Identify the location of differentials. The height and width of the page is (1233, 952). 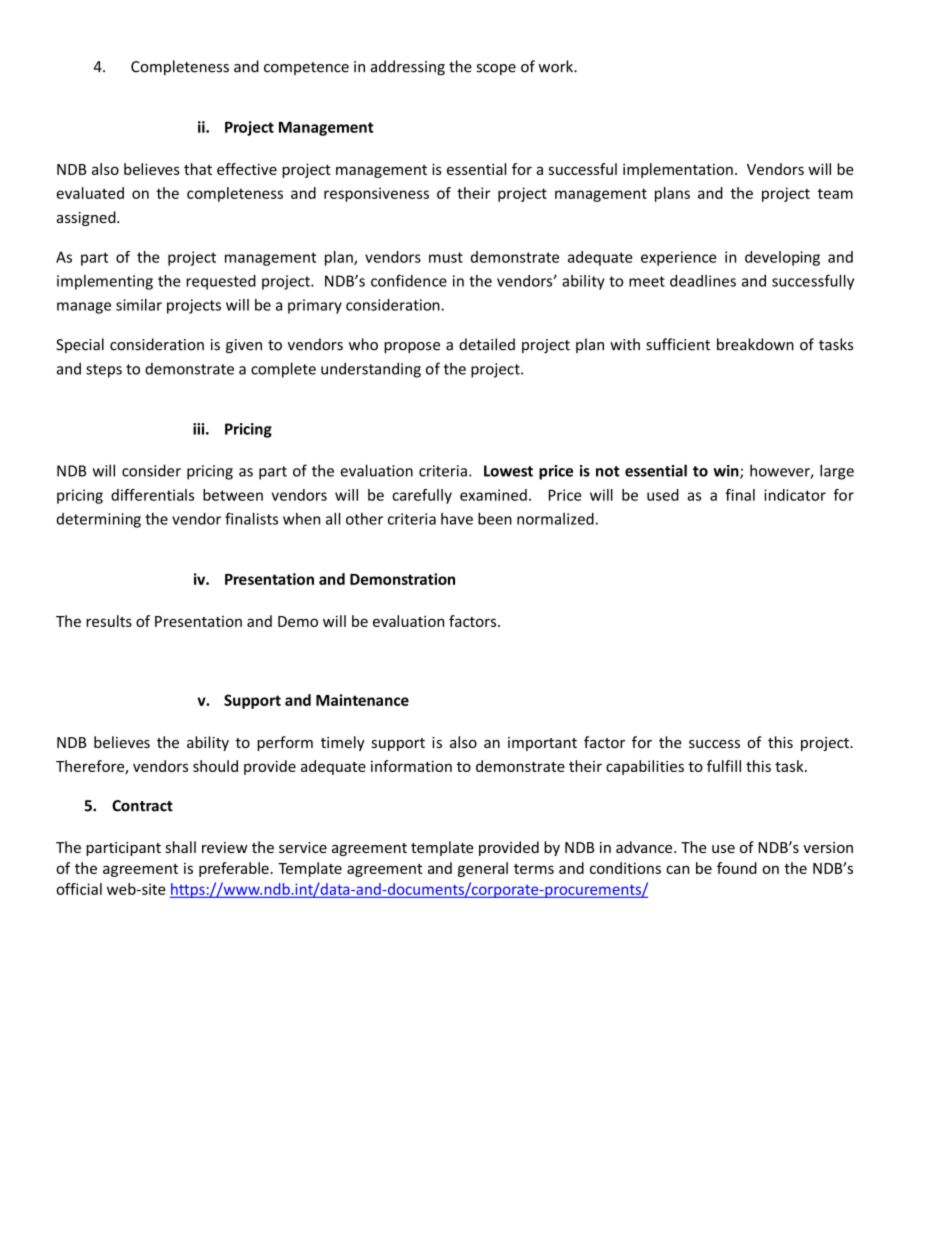
(152, 495).
